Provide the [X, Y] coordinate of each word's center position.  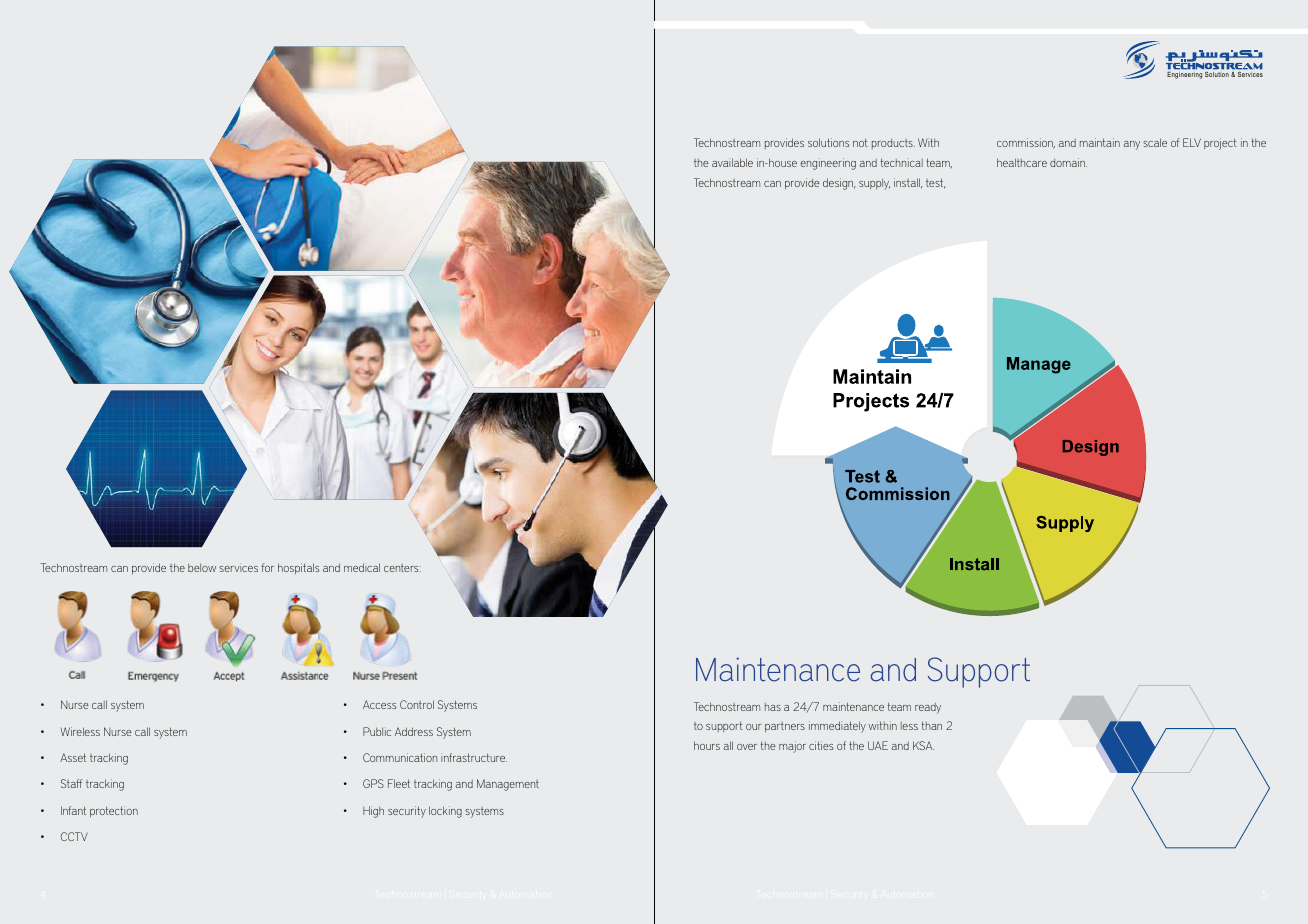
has [773, 707]
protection [114, 812]
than [932, 725]
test [936, 183]
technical [902, 162]
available [732, 162]
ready [928, 708]
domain [1068, 162]
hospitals [298, 569]
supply [874, 184]
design [839, 184]
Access [379, 704]
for [268, 567]
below [202, 568]
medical [362, 567]
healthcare [1022, 162]
